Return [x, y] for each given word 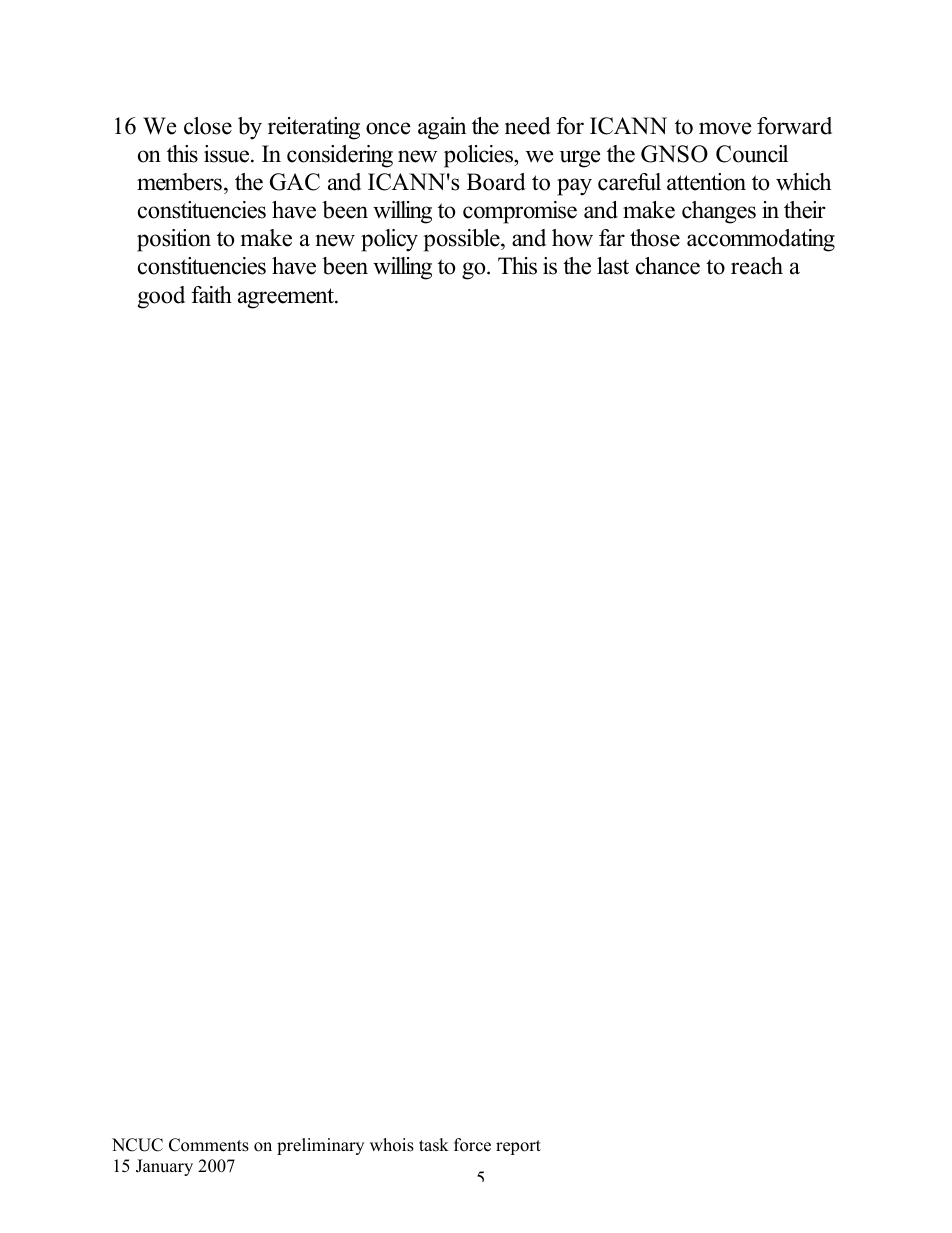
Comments [209, 1145]
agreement [287, 298]
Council [752, 154]
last [613, 266]
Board [496, 182]
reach [757, 266]
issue [228, 154]
